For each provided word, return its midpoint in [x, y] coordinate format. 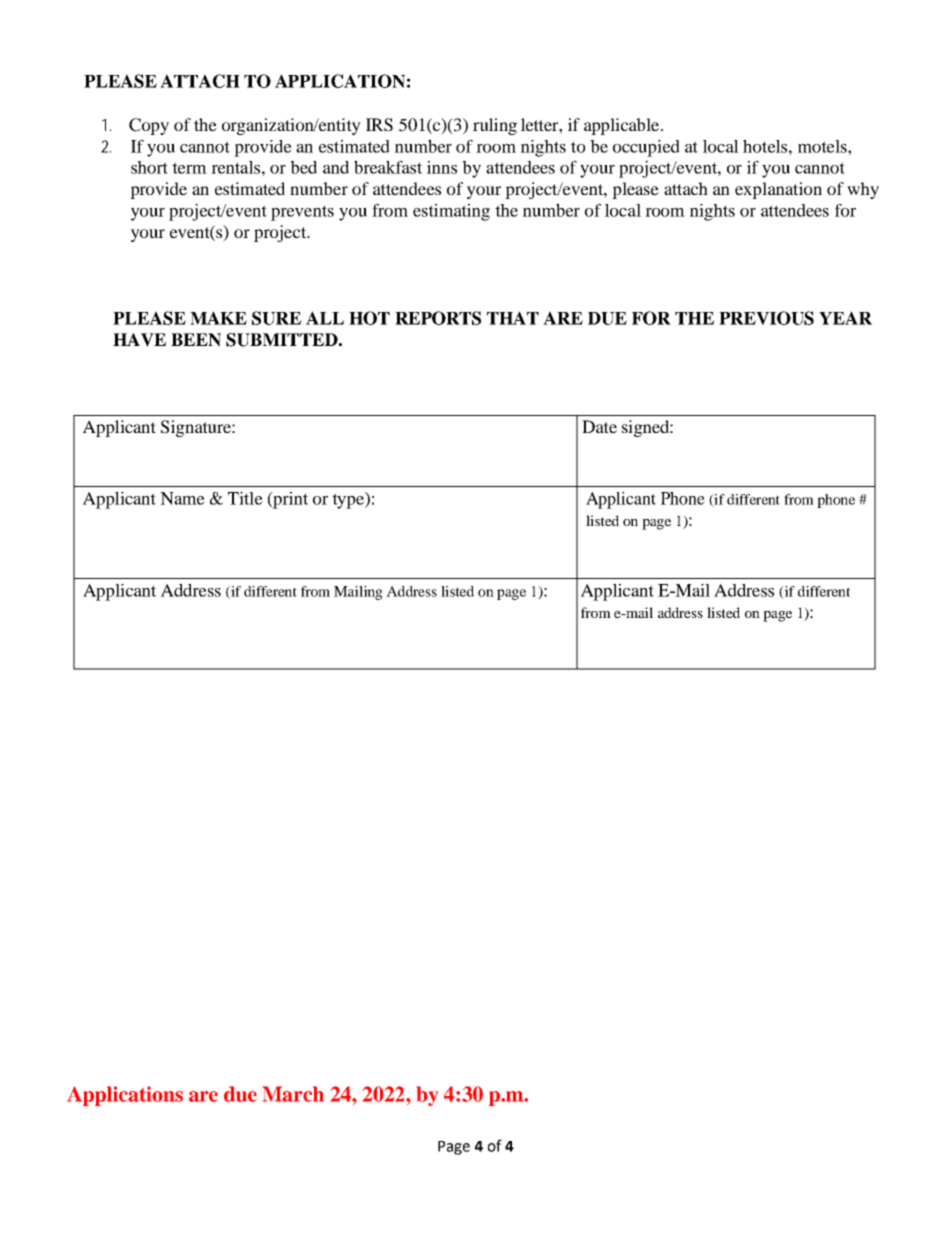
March [293, 1094]
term [189, 168]
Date [599, 426]
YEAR [845, 318]
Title [245, 498]
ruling [495, 126]
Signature [197, 428]
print [289, 500]
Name [182, 498]
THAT [513, 318]
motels [823, 146]
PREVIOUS [766, 318]
